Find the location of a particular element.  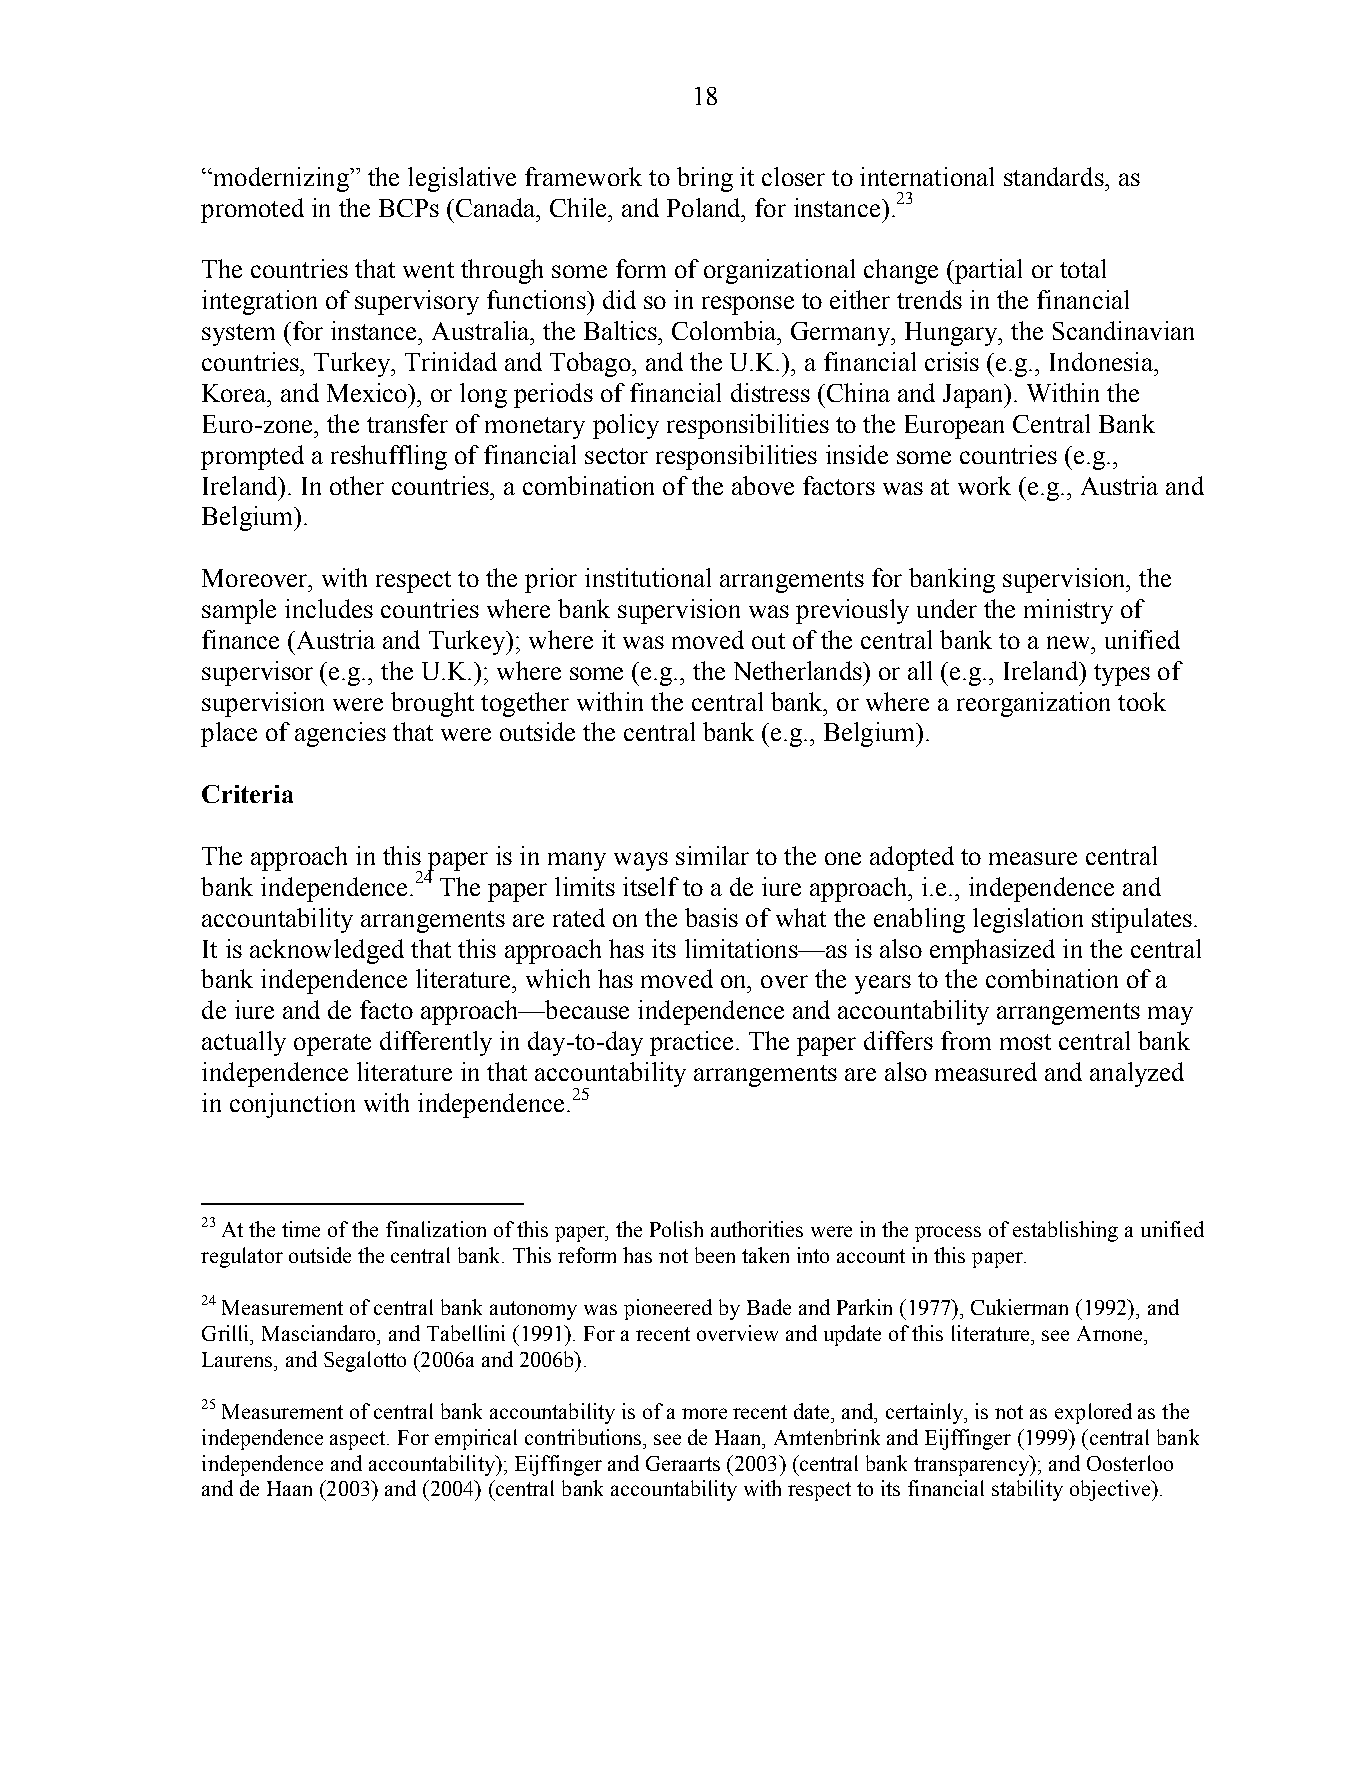

reorganization is located at coordinates (1033, 704).
